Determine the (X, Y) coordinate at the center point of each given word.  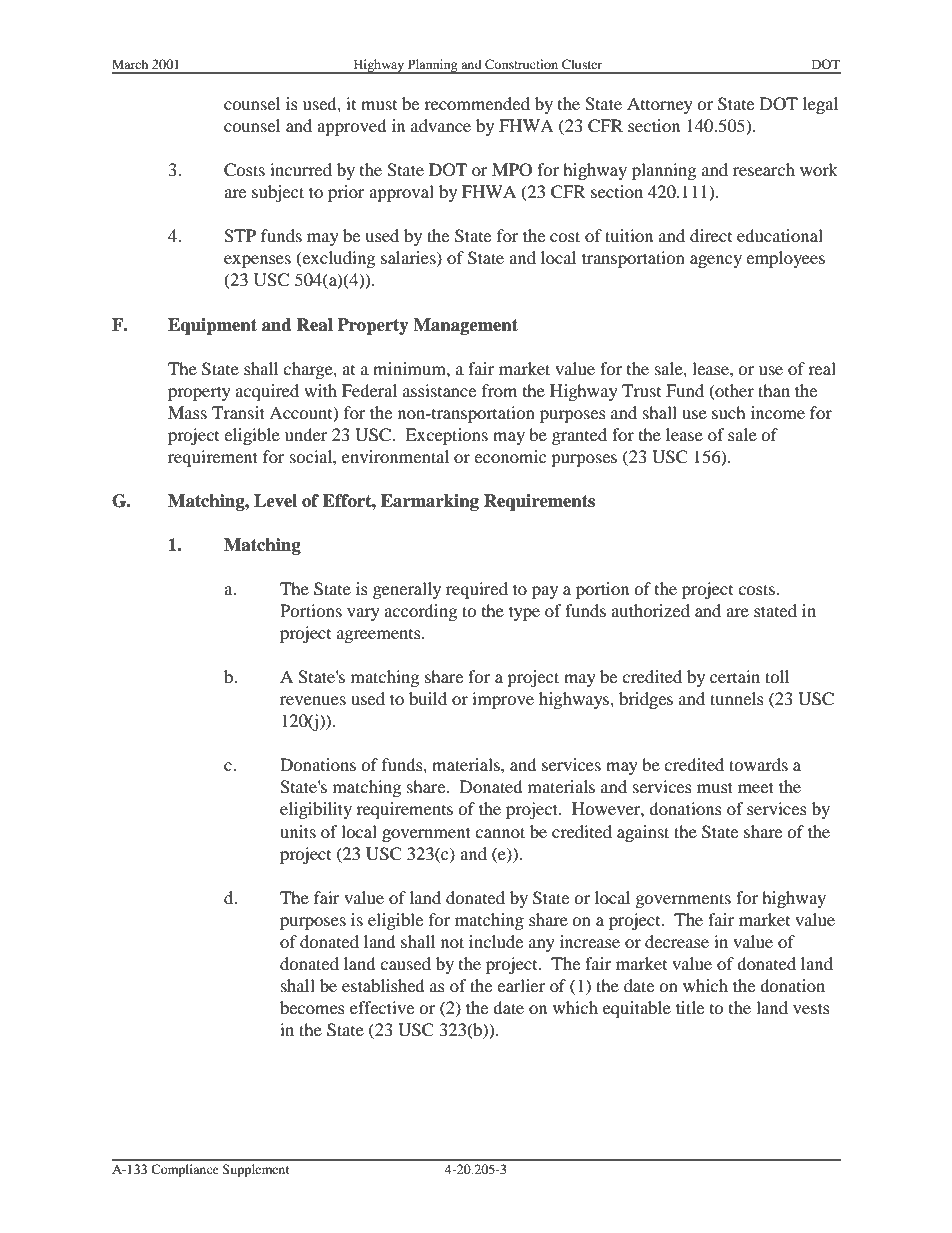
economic (510, 456)
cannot (500, 832)
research (764, 169)
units (298, 831)
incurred (301, 169)
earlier (521, 985)
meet (756, 787)
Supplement (256, 1170)
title (690, 1007)
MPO (512, 170)
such (729, 412)
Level (275, 501)
